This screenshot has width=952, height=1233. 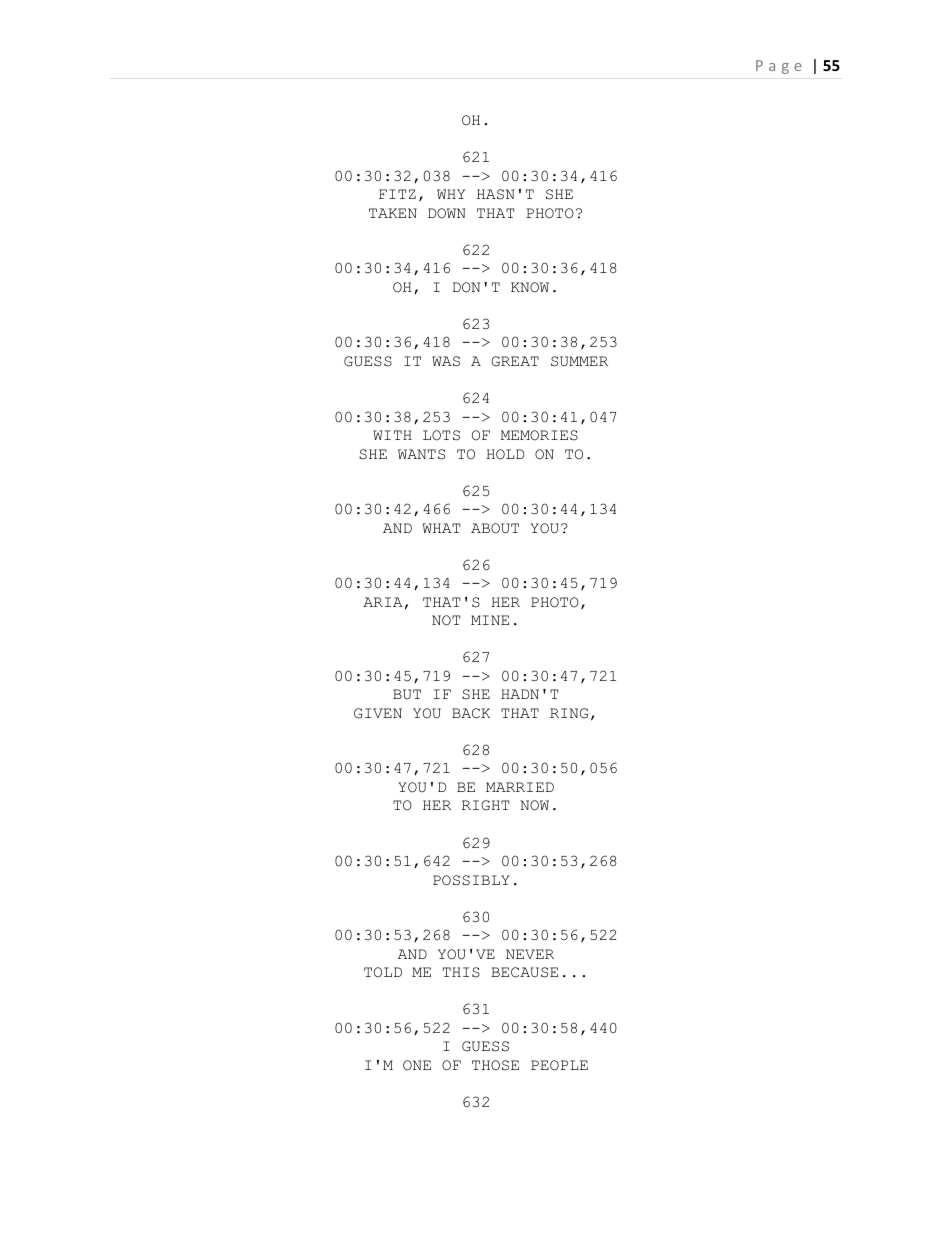 What do you see at coordinates (520, 787) in the screenshot?
I see `MARRIED` at bounding box center [520, 787].
